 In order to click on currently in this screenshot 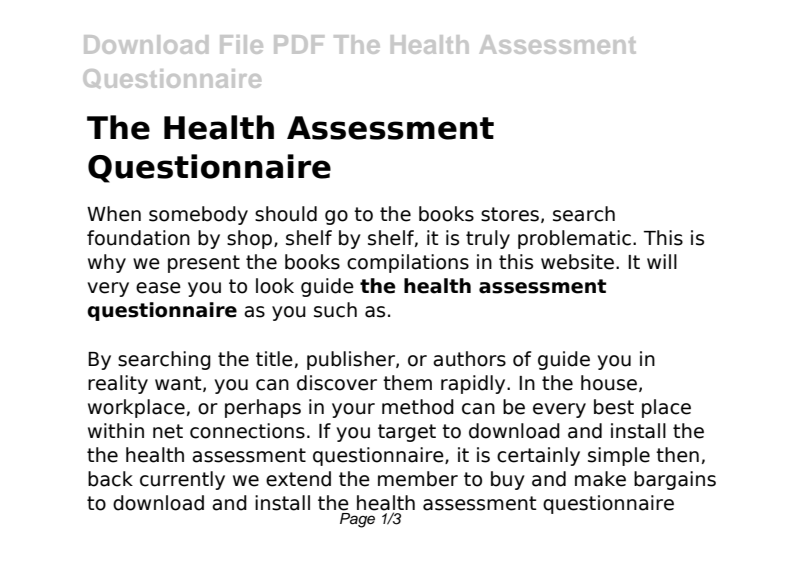, I will do `click(182, 480)`.
